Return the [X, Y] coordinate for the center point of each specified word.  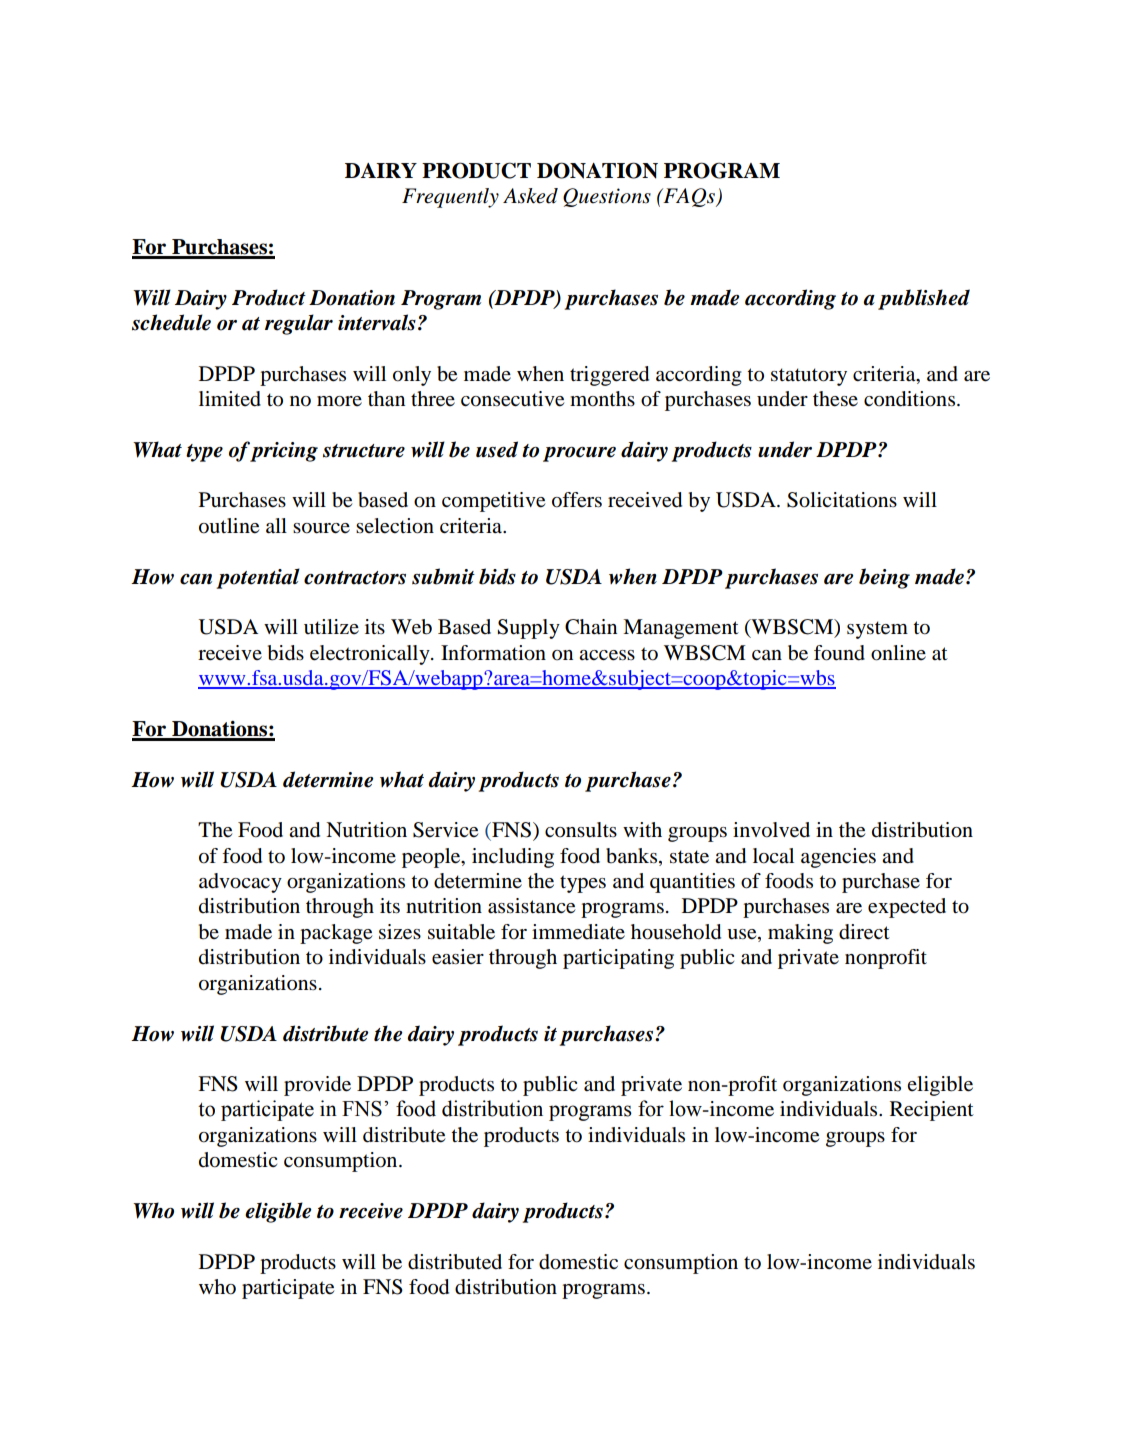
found [839, 653]
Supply [528, 629]
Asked [530, 196]
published [924, 299]
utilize [331, 626]
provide [317, 1086]
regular [299, 324]
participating [618, 959]
